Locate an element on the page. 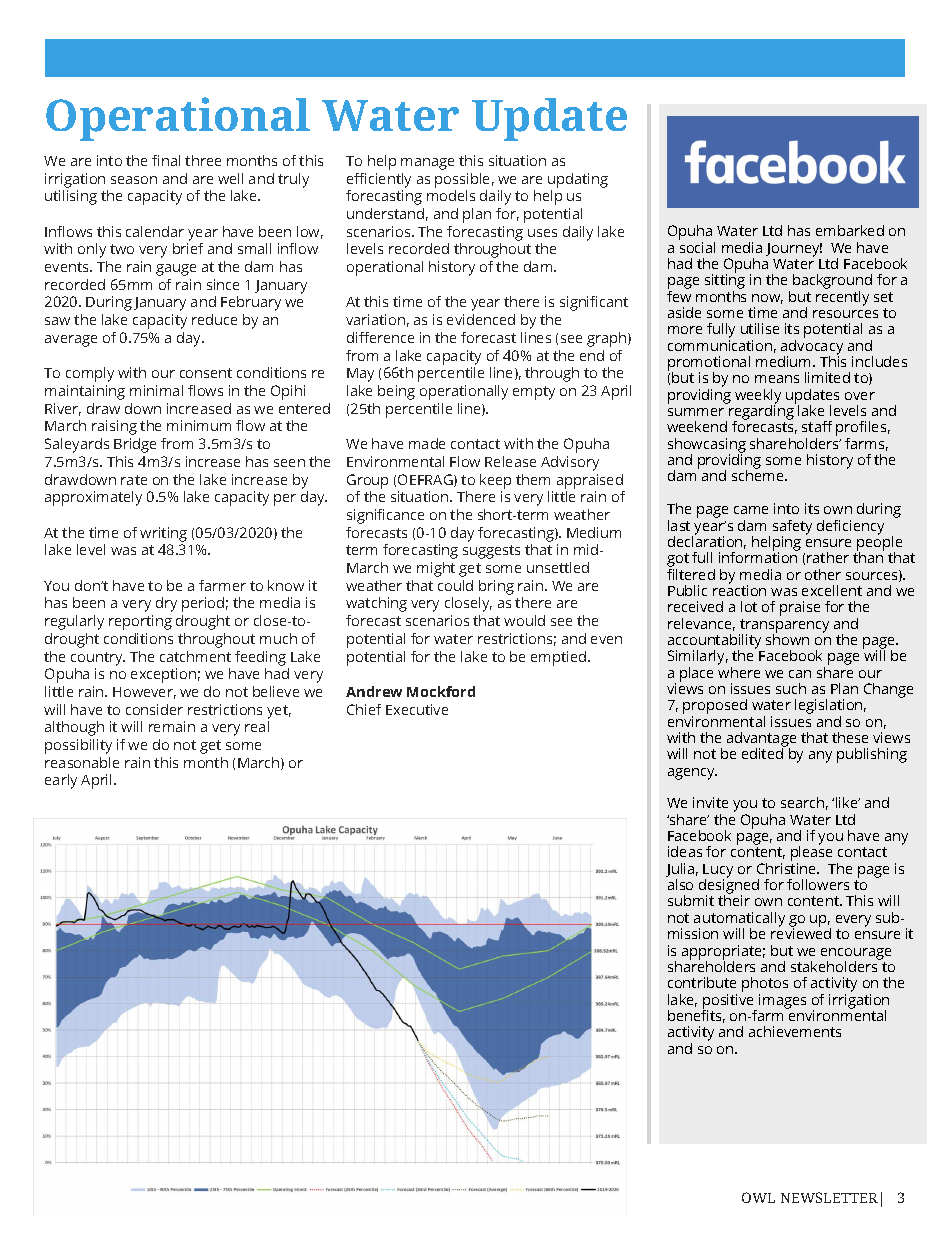  ideas is located at coordinates (685, 851).
